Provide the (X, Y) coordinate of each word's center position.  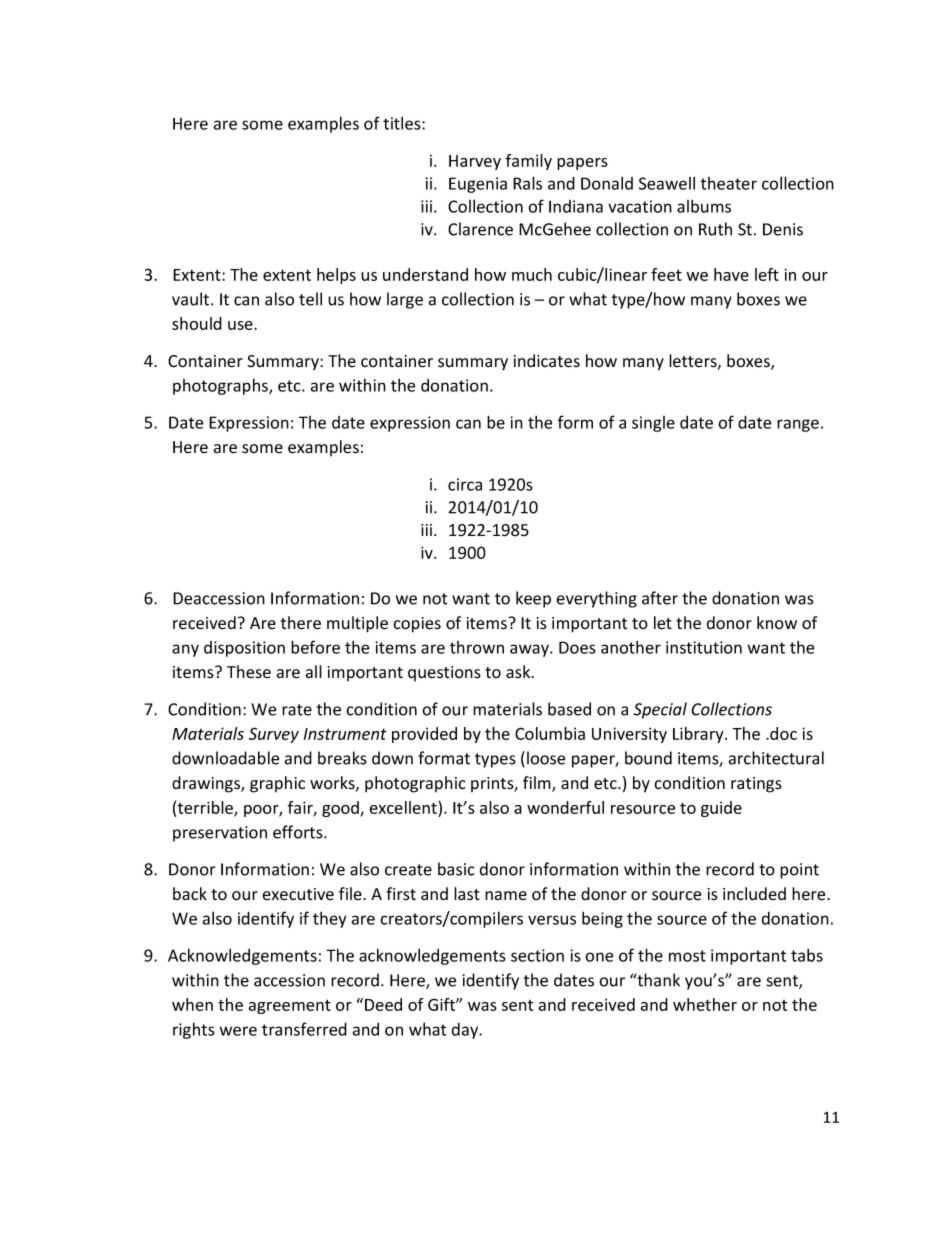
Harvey (475, 162)
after (660, 598)
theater (728, 183)
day (466, 1031)
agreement (289, 1007)
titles (403, 123)
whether (705, 1004)
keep (533, 599)
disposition (244, 649)
